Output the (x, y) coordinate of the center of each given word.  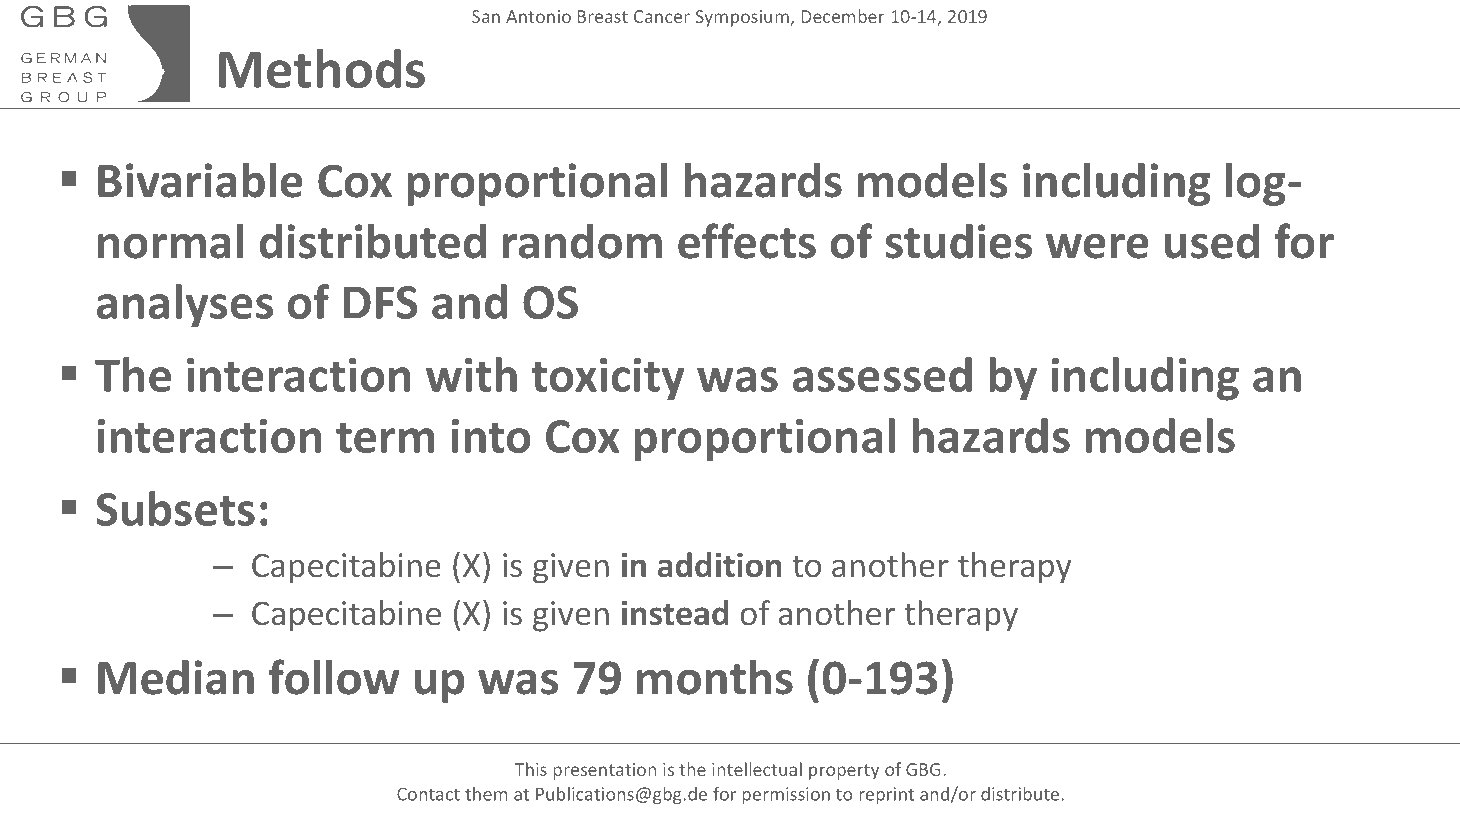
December (843, 16)
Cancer (662, 16)
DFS (381, 302)
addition (720, 565)
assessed (882, 374)
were (1097, 246)
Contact (428, 794)
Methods (322, 68)
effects (747, 241)
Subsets (175, 508)
